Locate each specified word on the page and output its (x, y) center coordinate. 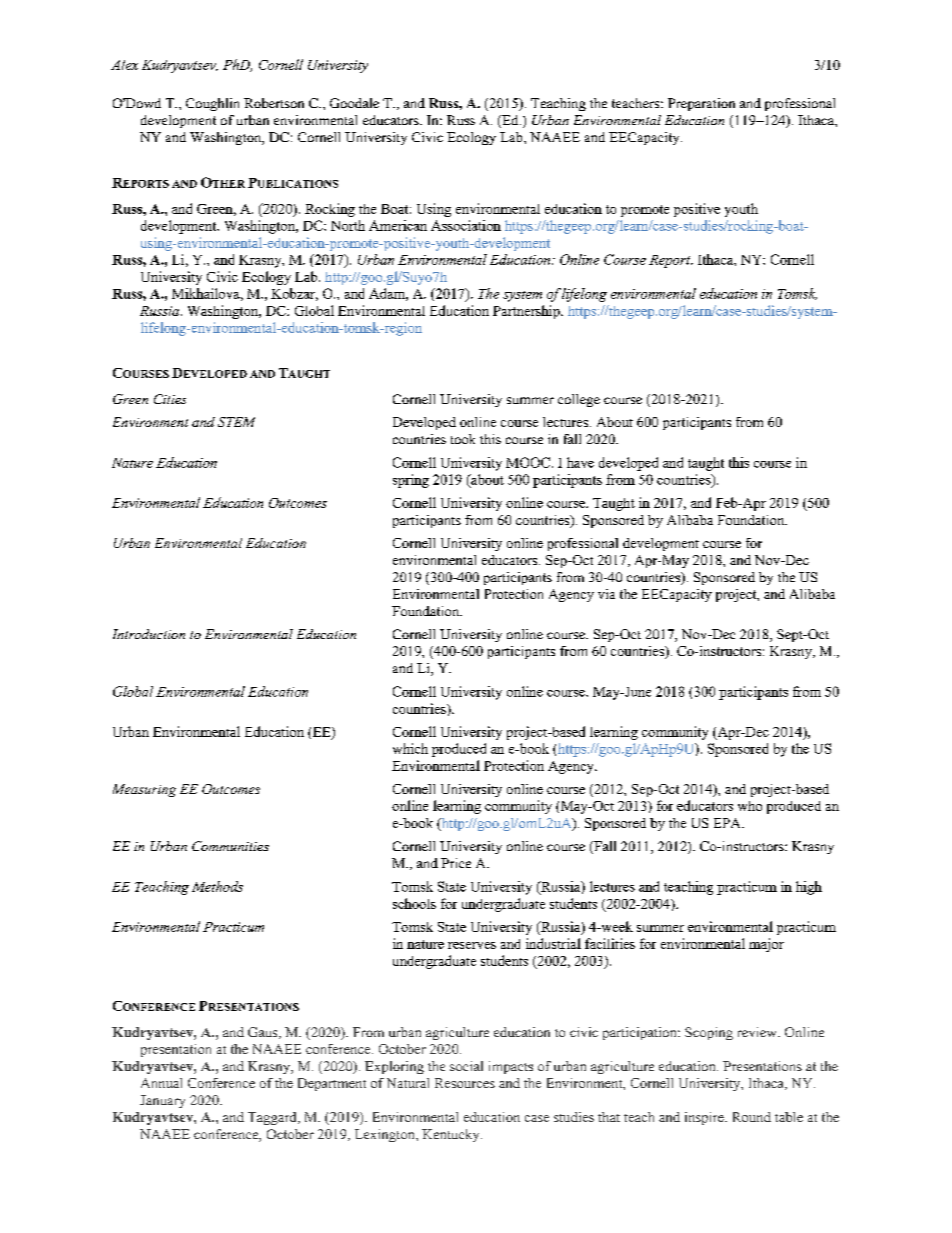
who (750, 806)
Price (456, 863)
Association (466, 225)
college (579, 400)
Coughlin (212, 104)
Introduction (149, 634)
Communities (230, 846)
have (580, 462)
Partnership (527, 312)
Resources (465, 1083)
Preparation (701, 104)
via (606, 594)
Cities (170, 399)
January (162, 1101)
